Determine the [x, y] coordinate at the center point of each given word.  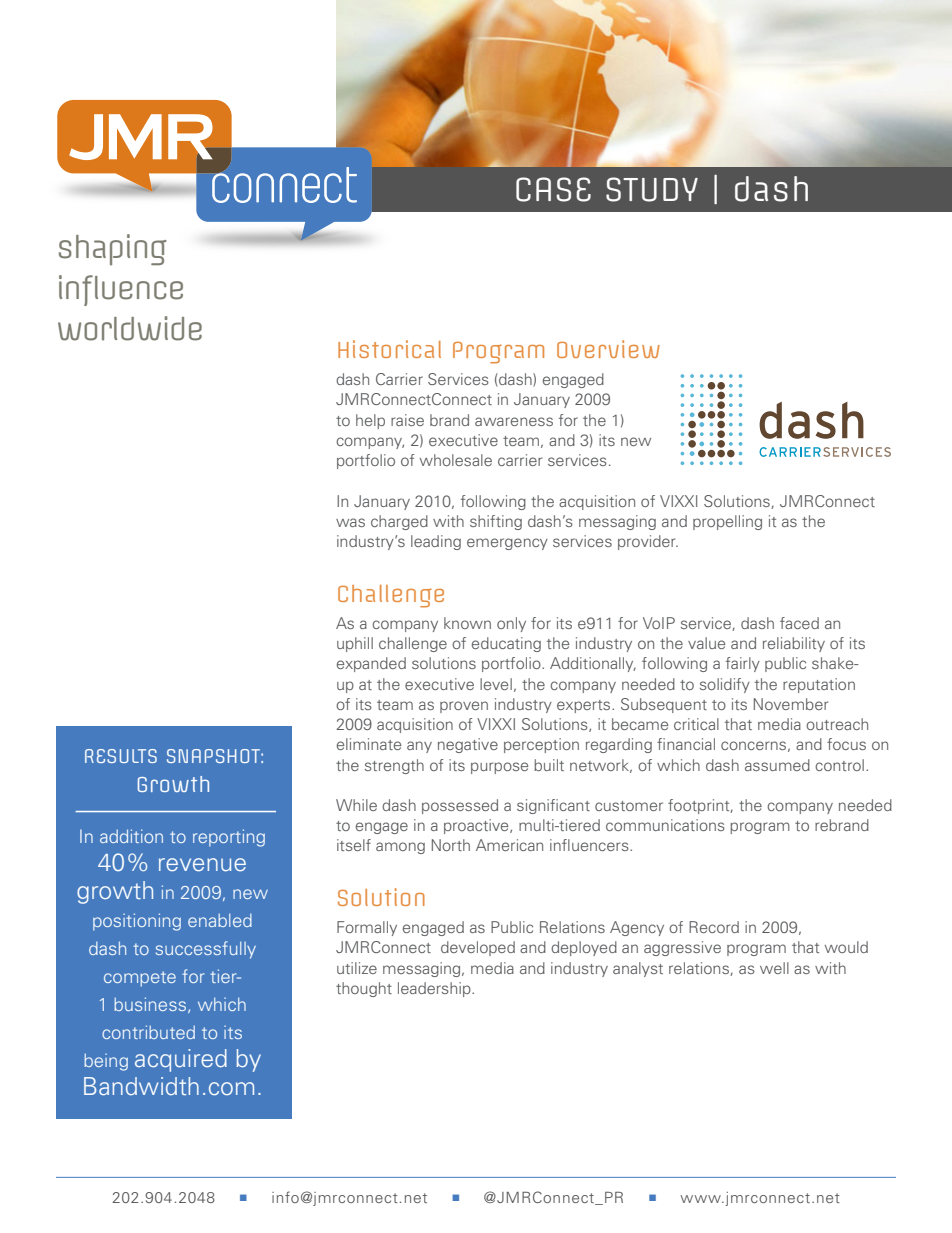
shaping [113, 250]
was [350, 522]
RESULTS [121, 756]
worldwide [130, 328]
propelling [727, 522]
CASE [553, 189]
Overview [608, 349]
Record [714, 927]
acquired [181, 1060]
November [791, 704]
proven [464, 707]
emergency [507, 544]
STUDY [652, 189]
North [451, 845]
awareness [514, 421]
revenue [202, 864]
